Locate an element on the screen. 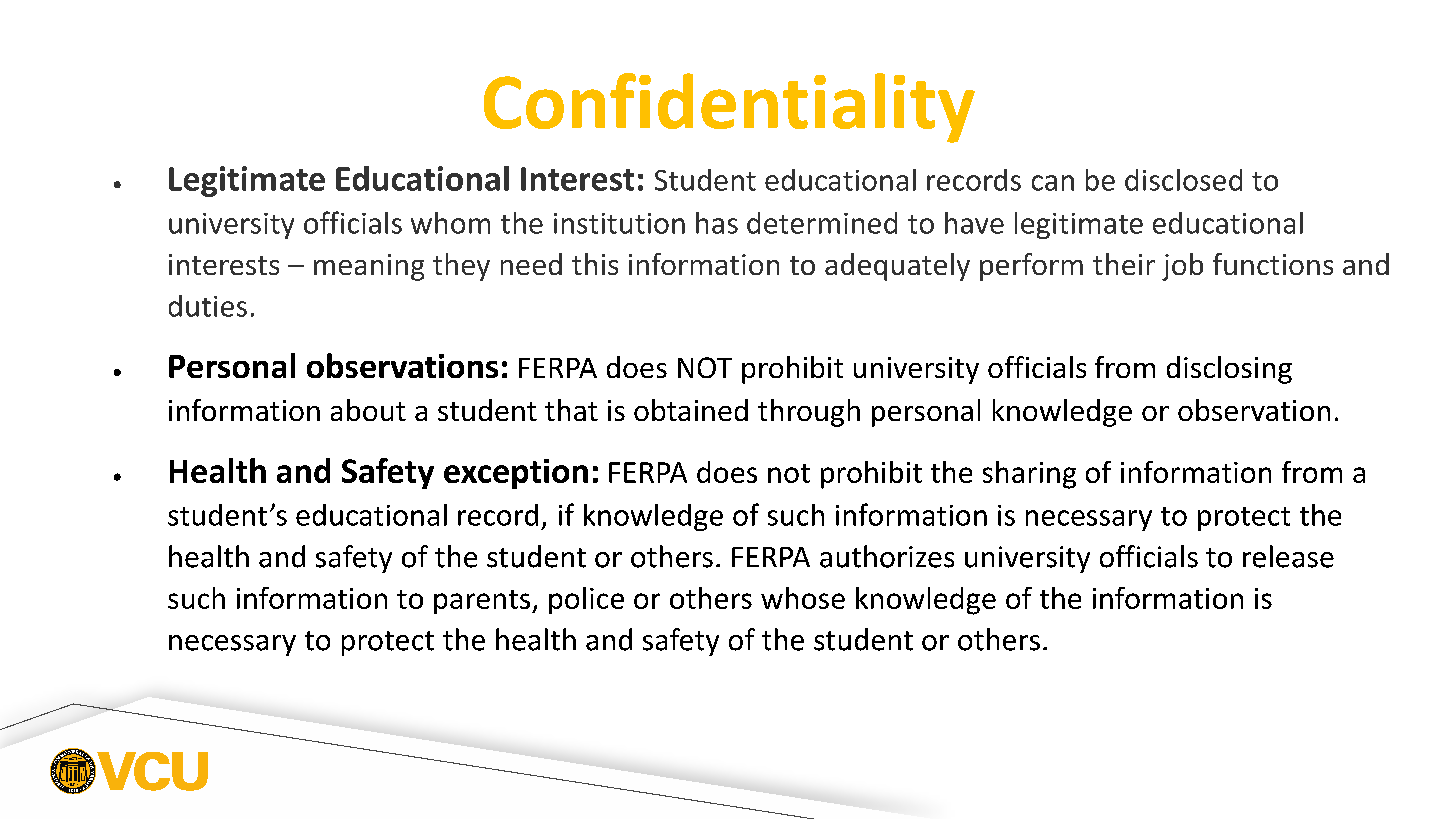  can is located at coordinates (1053, 183).
